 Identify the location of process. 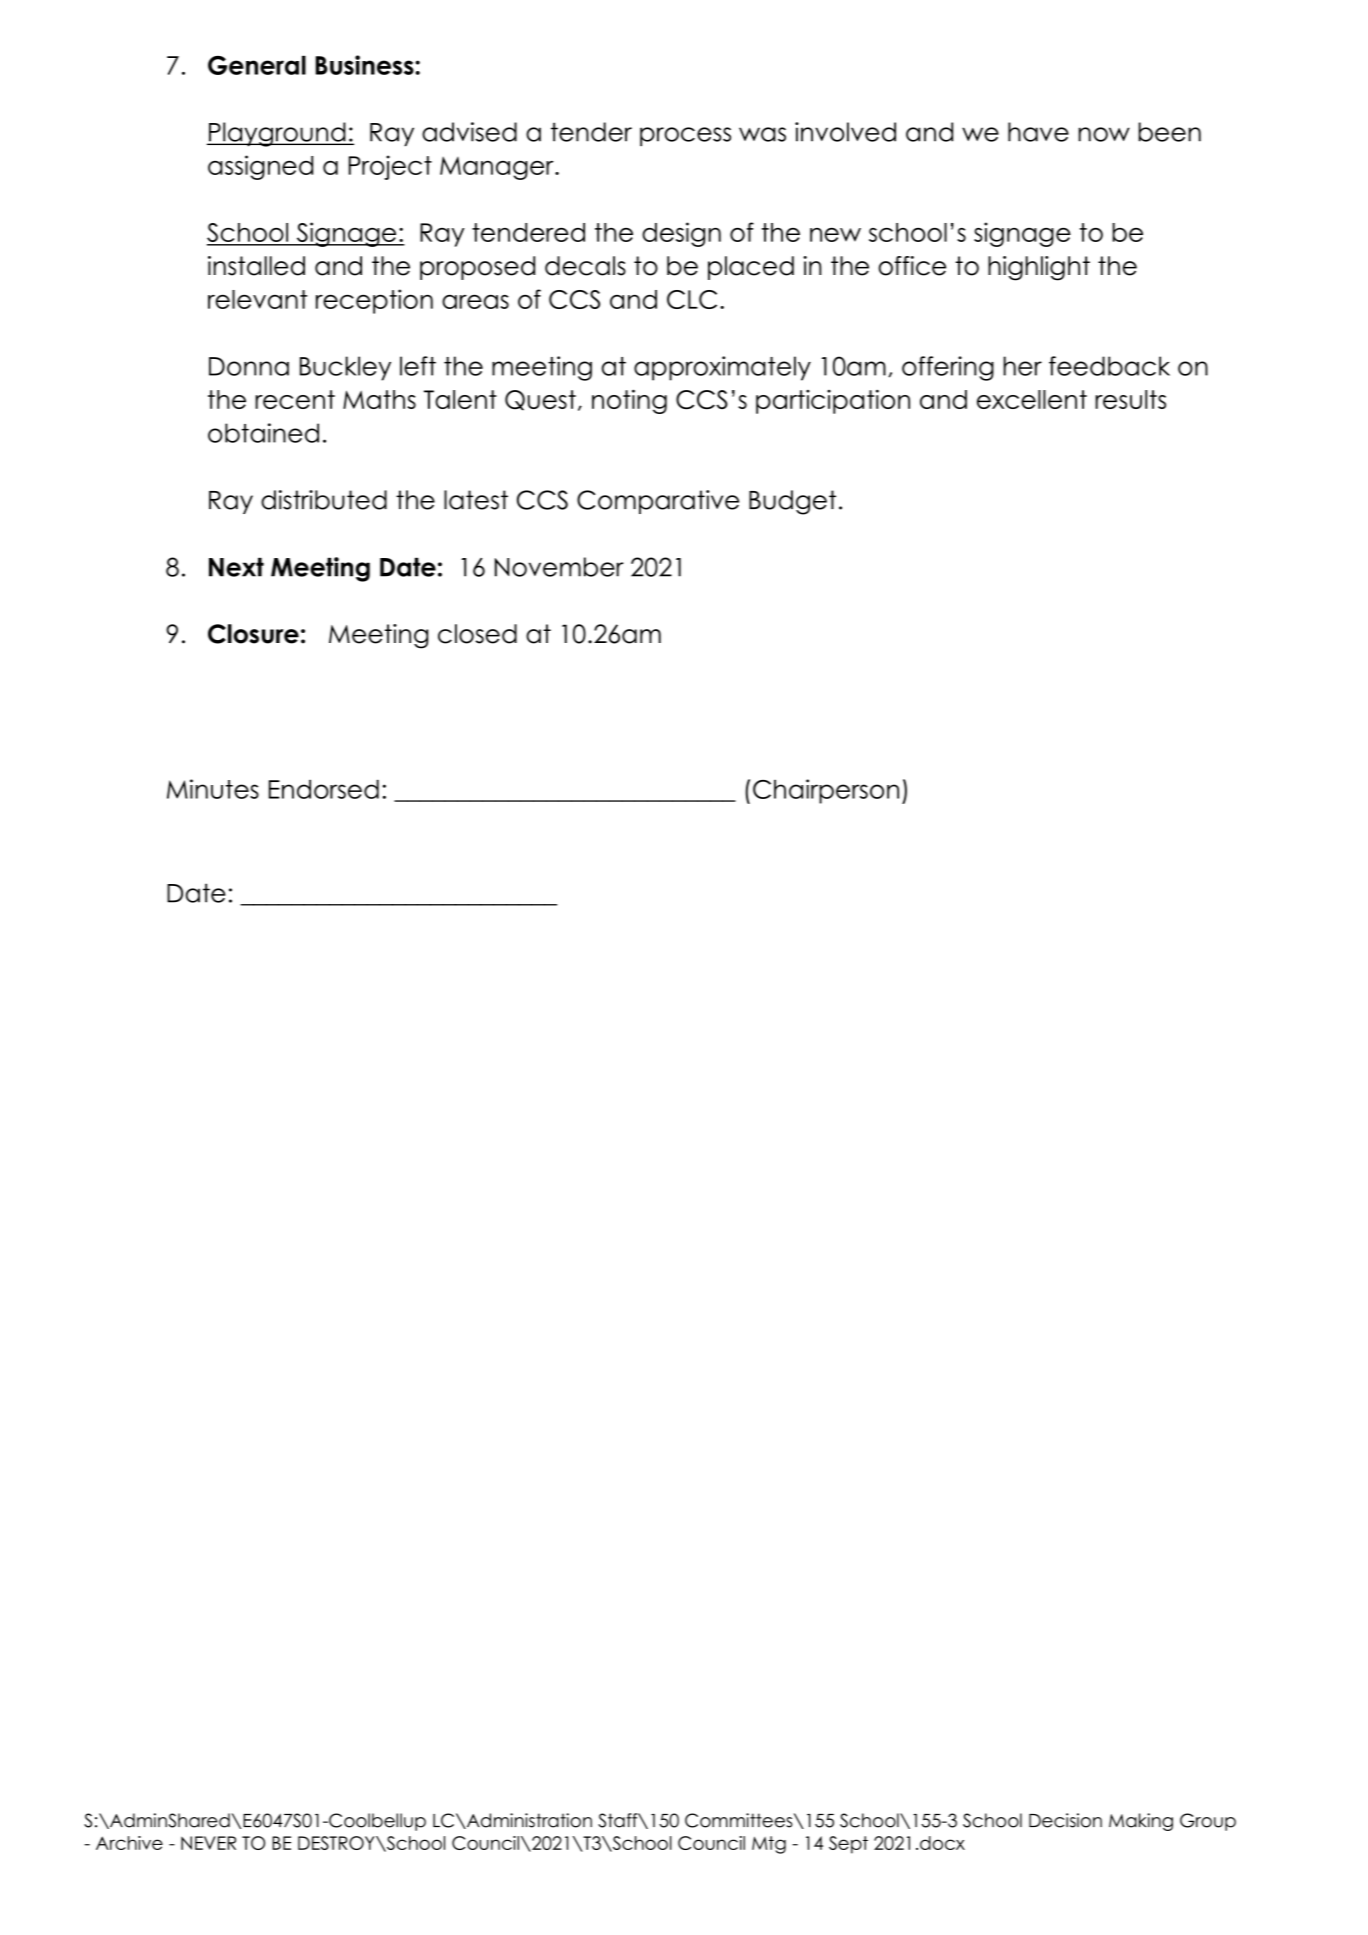
(685, 136).
